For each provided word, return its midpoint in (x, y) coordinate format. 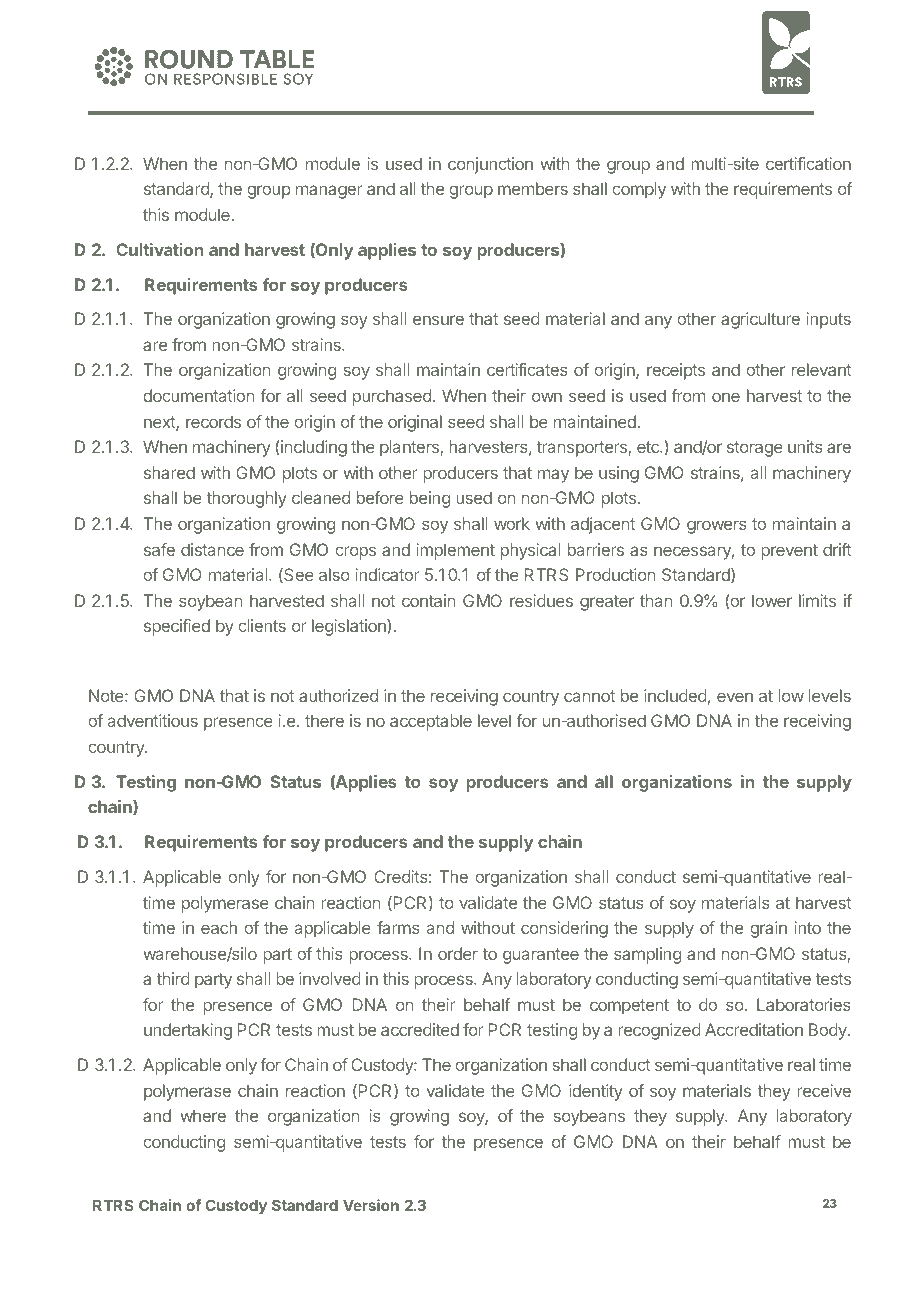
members (533, 188)
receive (824, 1090)
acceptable (431, 722)
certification (808, 163)
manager (329, 192)
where (203, 1115)
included (675, 695)
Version (371, 1205)
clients (262, 625)
